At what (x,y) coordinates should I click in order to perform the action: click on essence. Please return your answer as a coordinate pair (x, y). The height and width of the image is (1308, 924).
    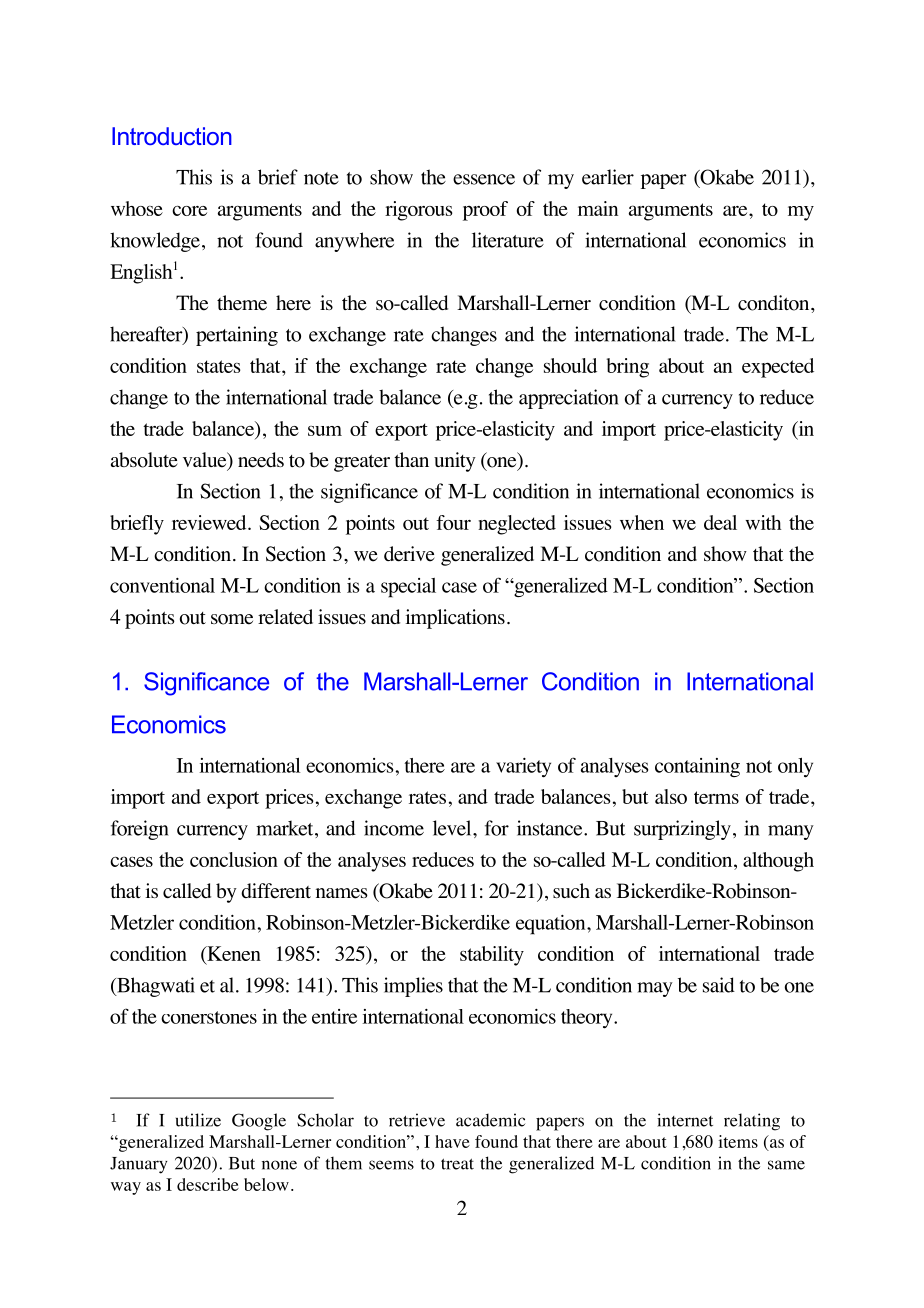
    Looking at the image, I should click on (484, 179).
